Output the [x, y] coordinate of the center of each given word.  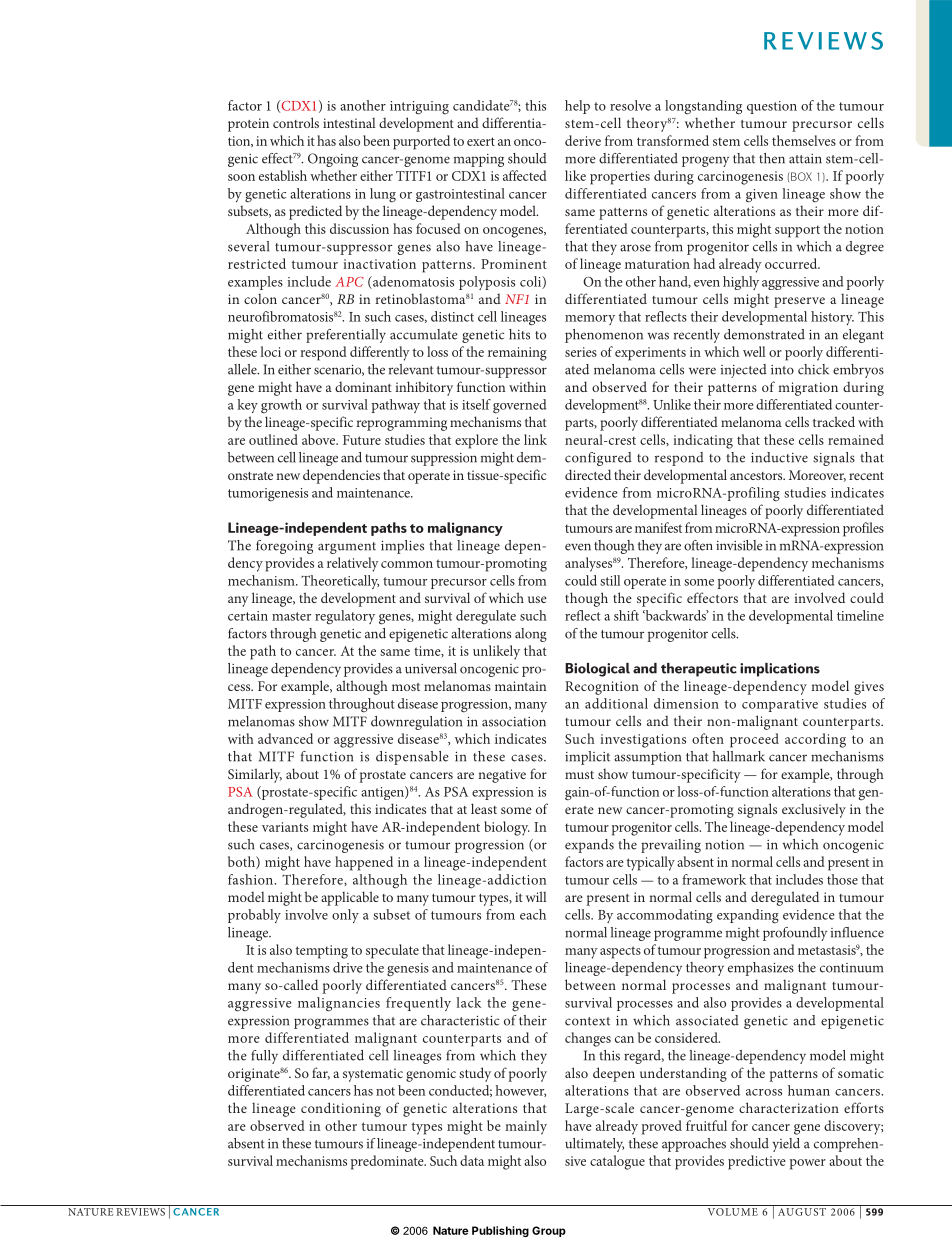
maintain [520, 686]
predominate [388, 1162]
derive [583, 140]
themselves [804, 140]
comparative [780, 705]
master [291, 616]
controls [296, 122]
